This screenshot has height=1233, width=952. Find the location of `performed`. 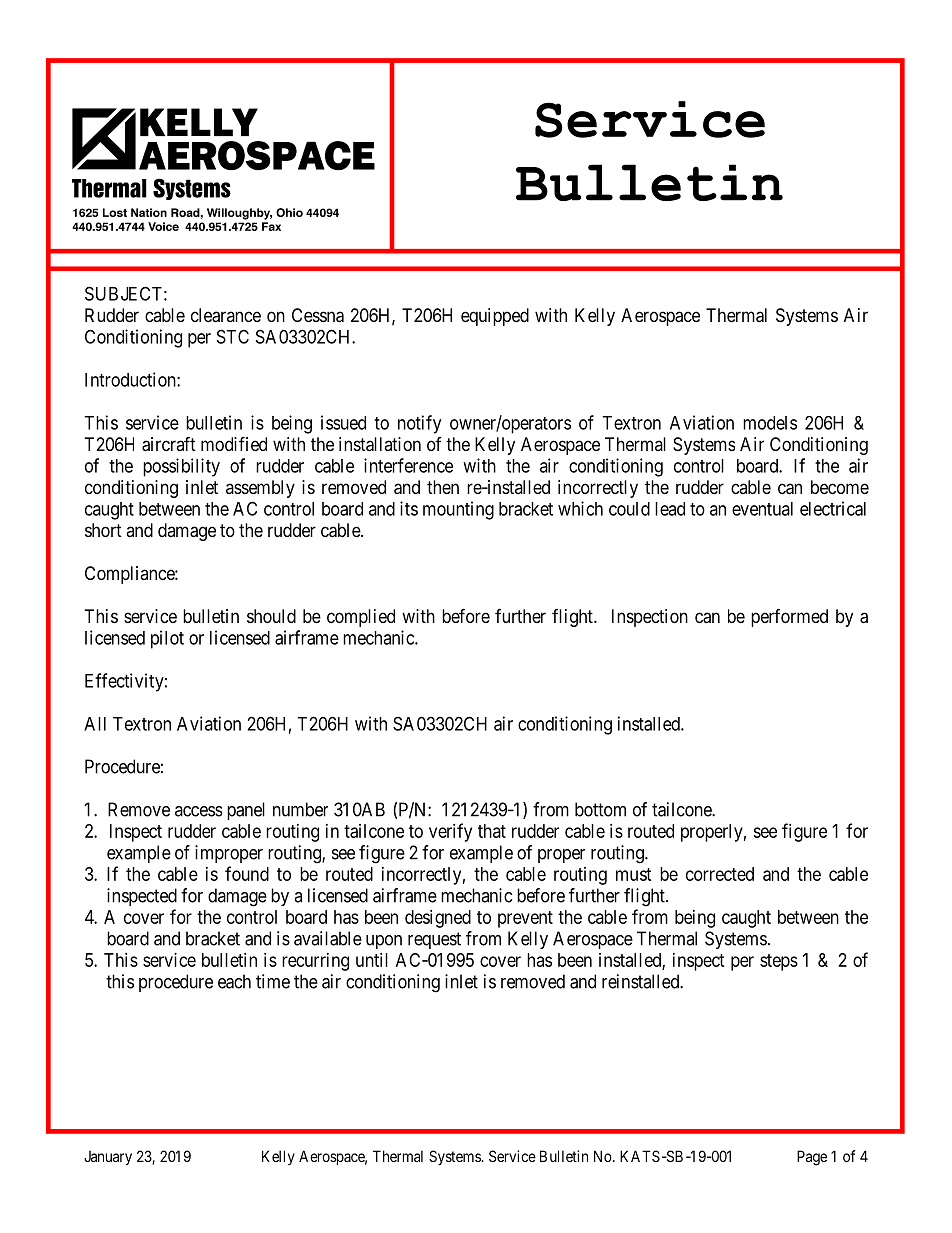

performed is located at coordinates (789, 618).
